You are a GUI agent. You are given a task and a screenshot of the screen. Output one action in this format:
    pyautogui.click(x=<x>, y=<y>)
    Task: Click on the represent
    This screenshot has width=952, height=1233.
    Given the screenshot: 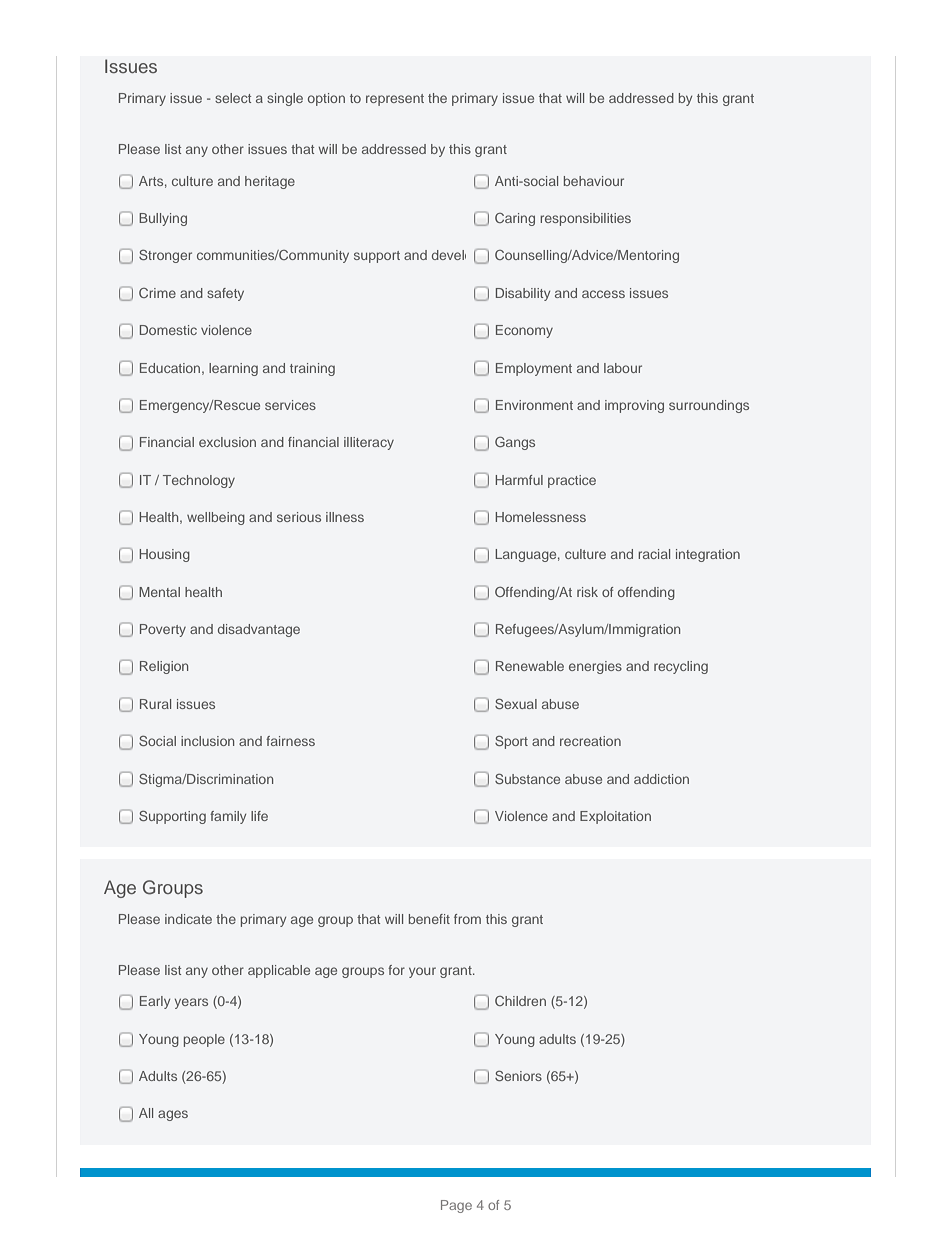 What is the action you would take?
    pyautogui.click(x=395, y=100)
